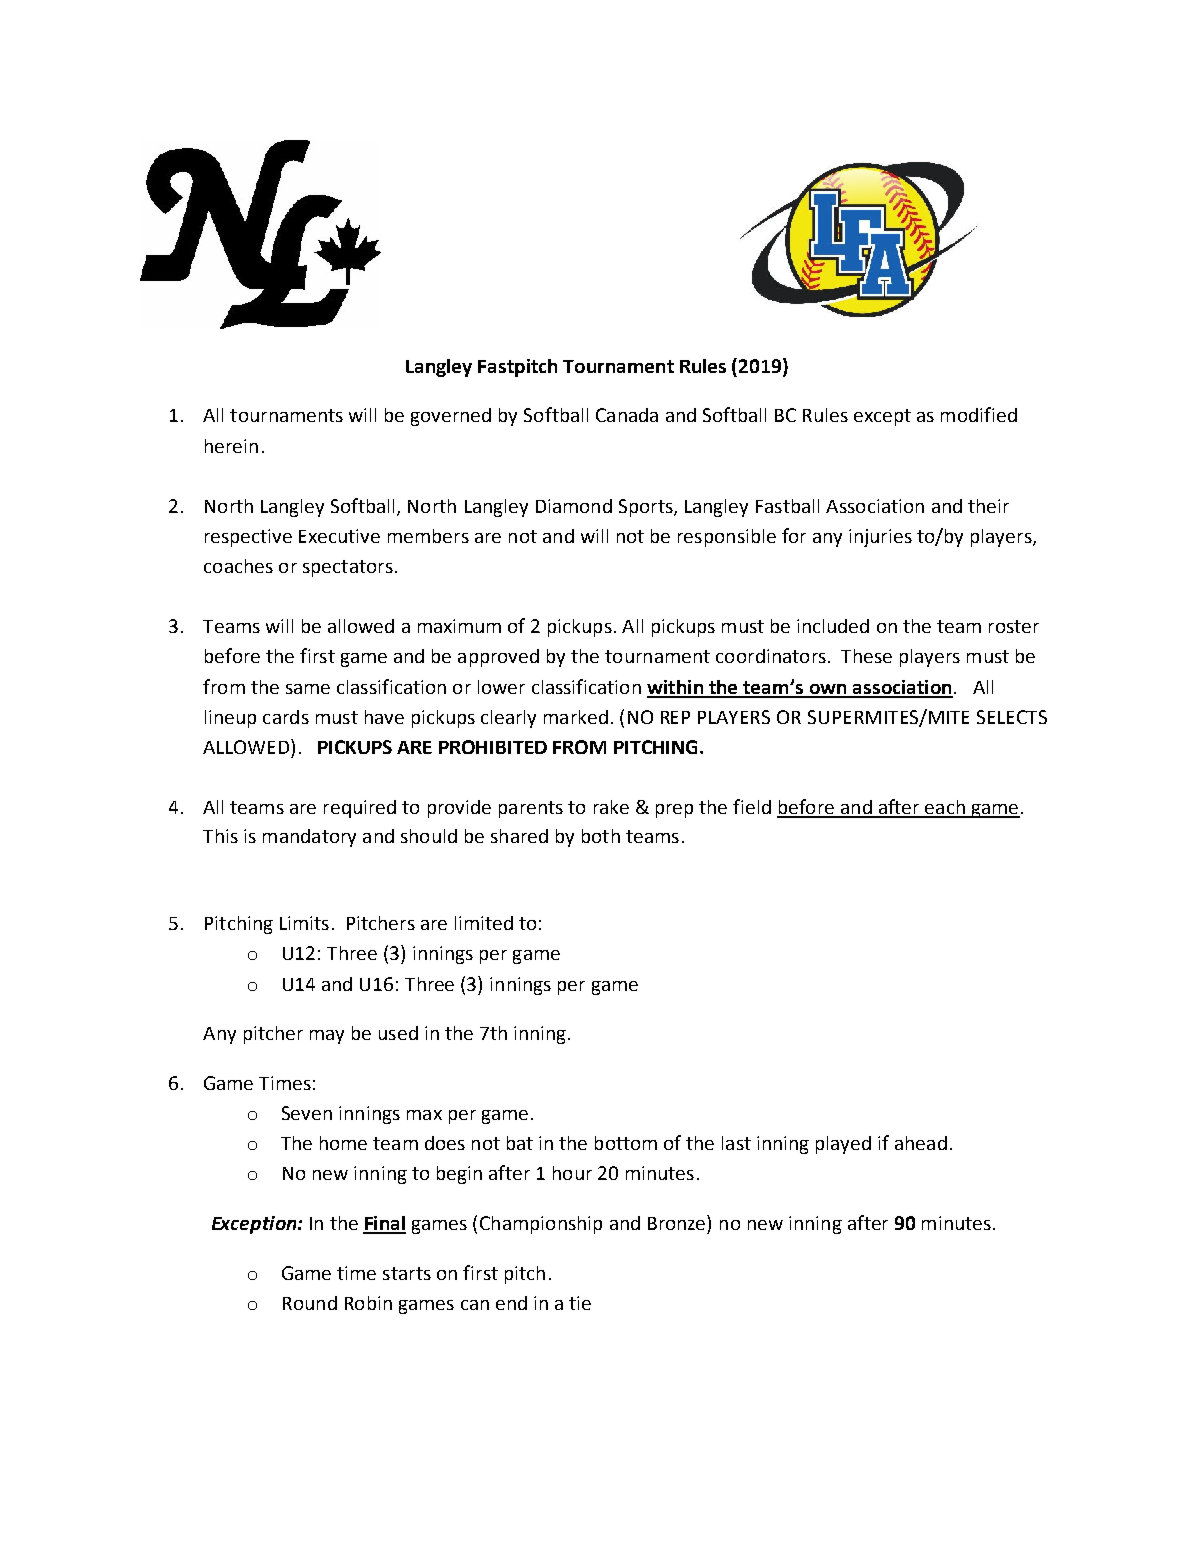  Describe the element at coordinates (327, 1037) in the document. I see `may` at that location.
